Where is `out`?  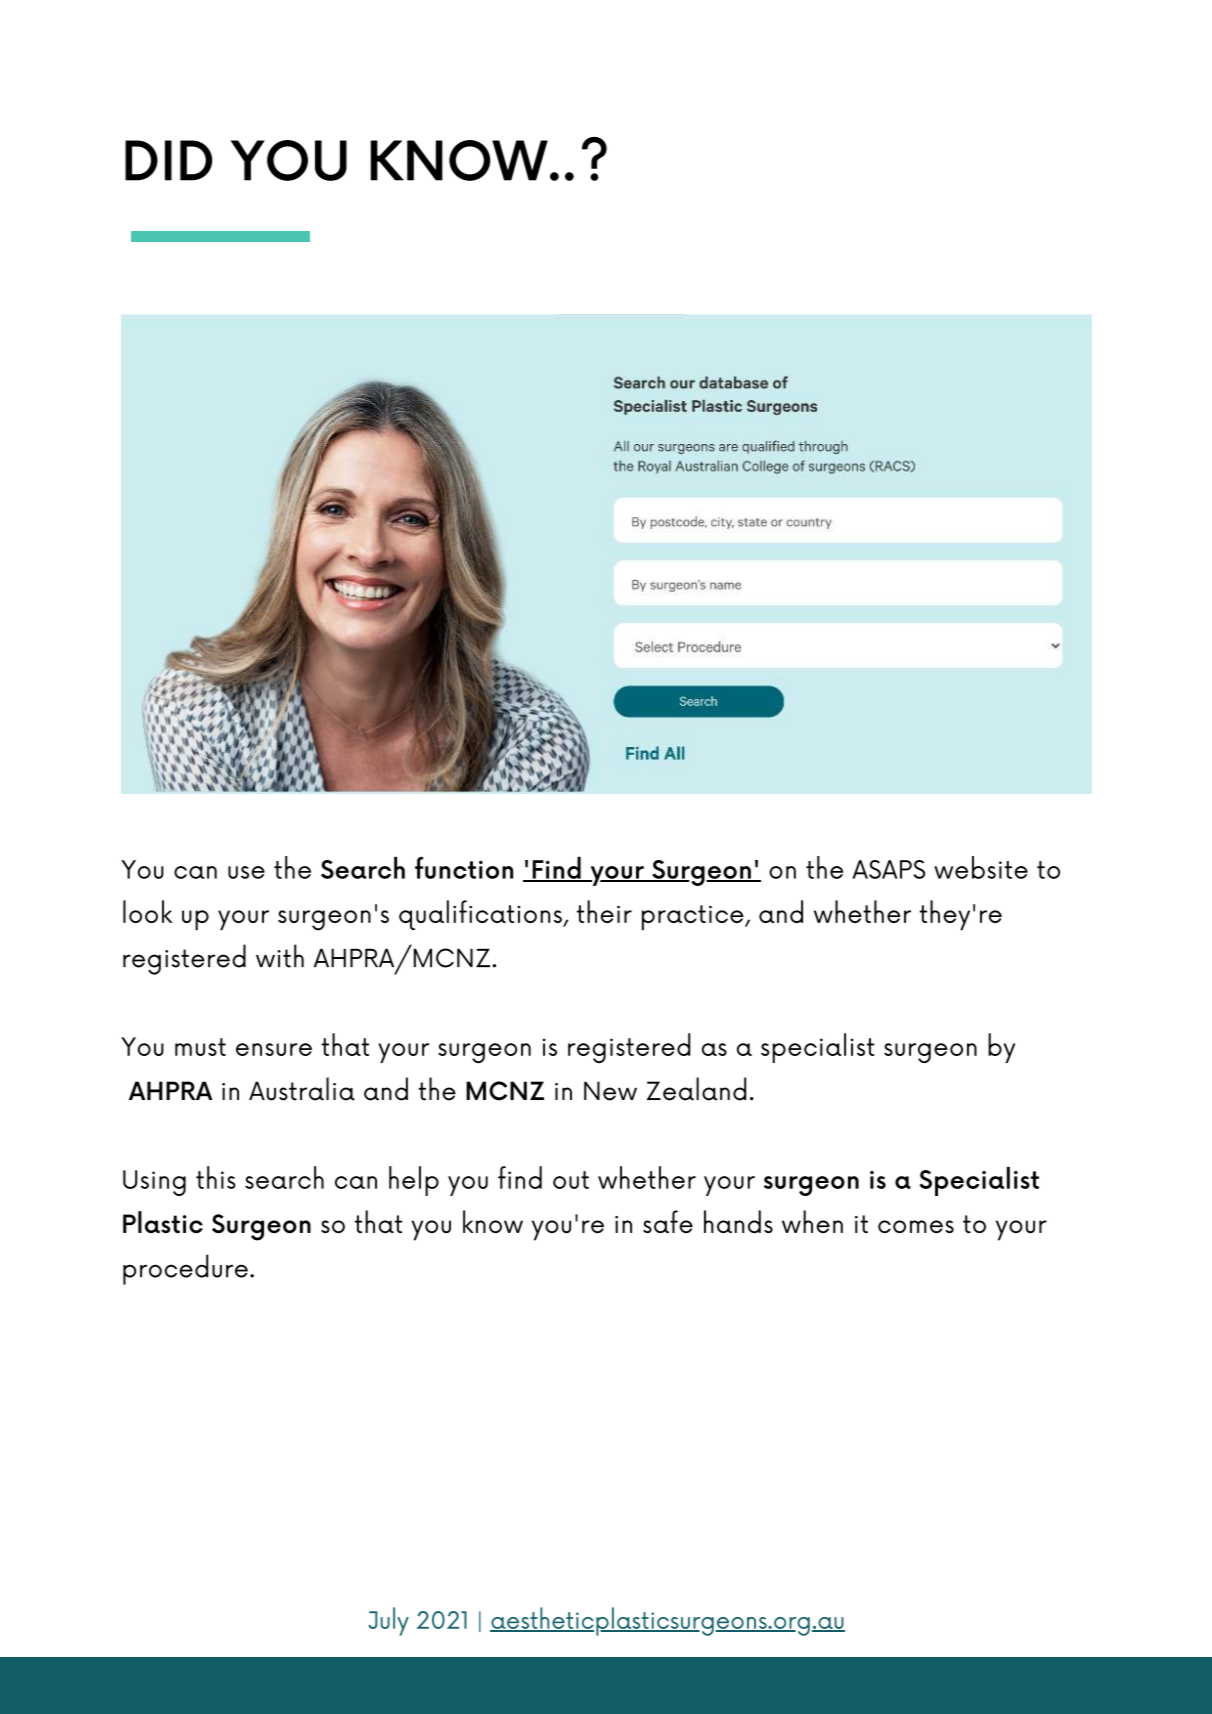 out is located at coordinates (571, 1180).
